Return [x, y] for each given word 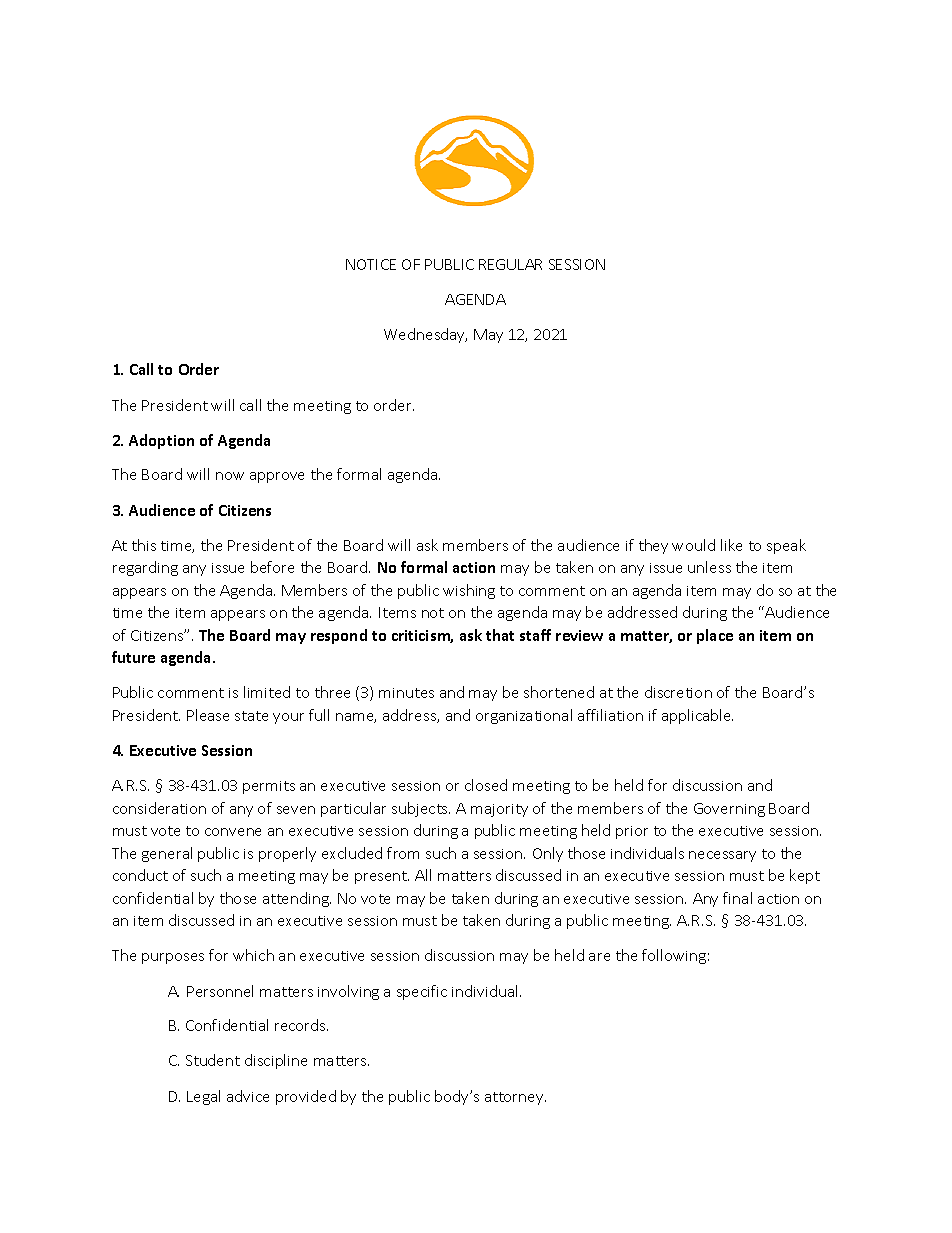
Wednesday [425, 335]
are [599, 957]
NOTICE [371, 264]
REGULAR [510, 264]
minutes [406, 693]
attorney [515, 1098]
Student [213, 1060]
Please [208, 715]
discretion [678, 692]
